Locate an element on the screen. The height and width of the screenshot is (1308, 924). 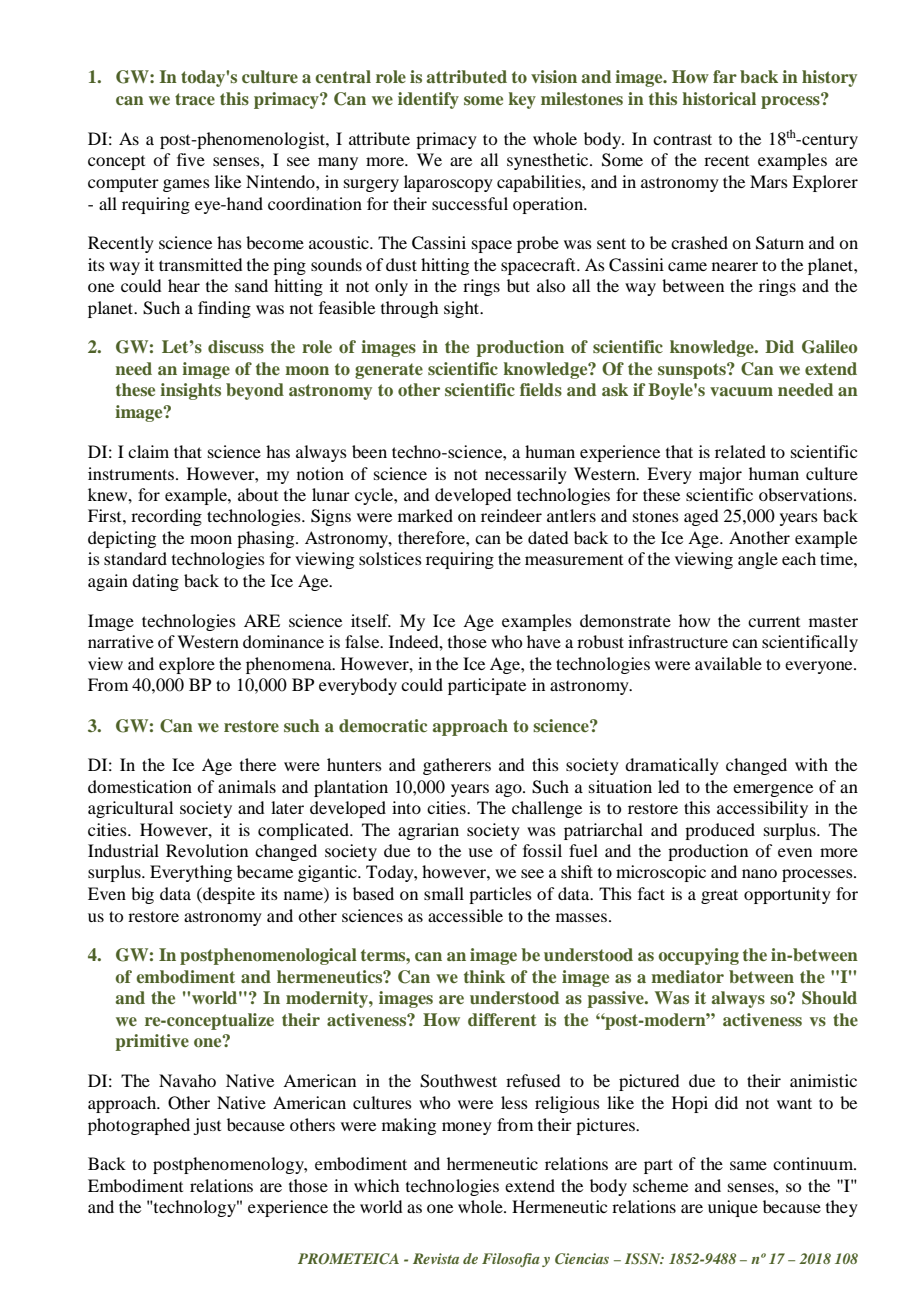
accessible is located at coordinates (465, 915).
